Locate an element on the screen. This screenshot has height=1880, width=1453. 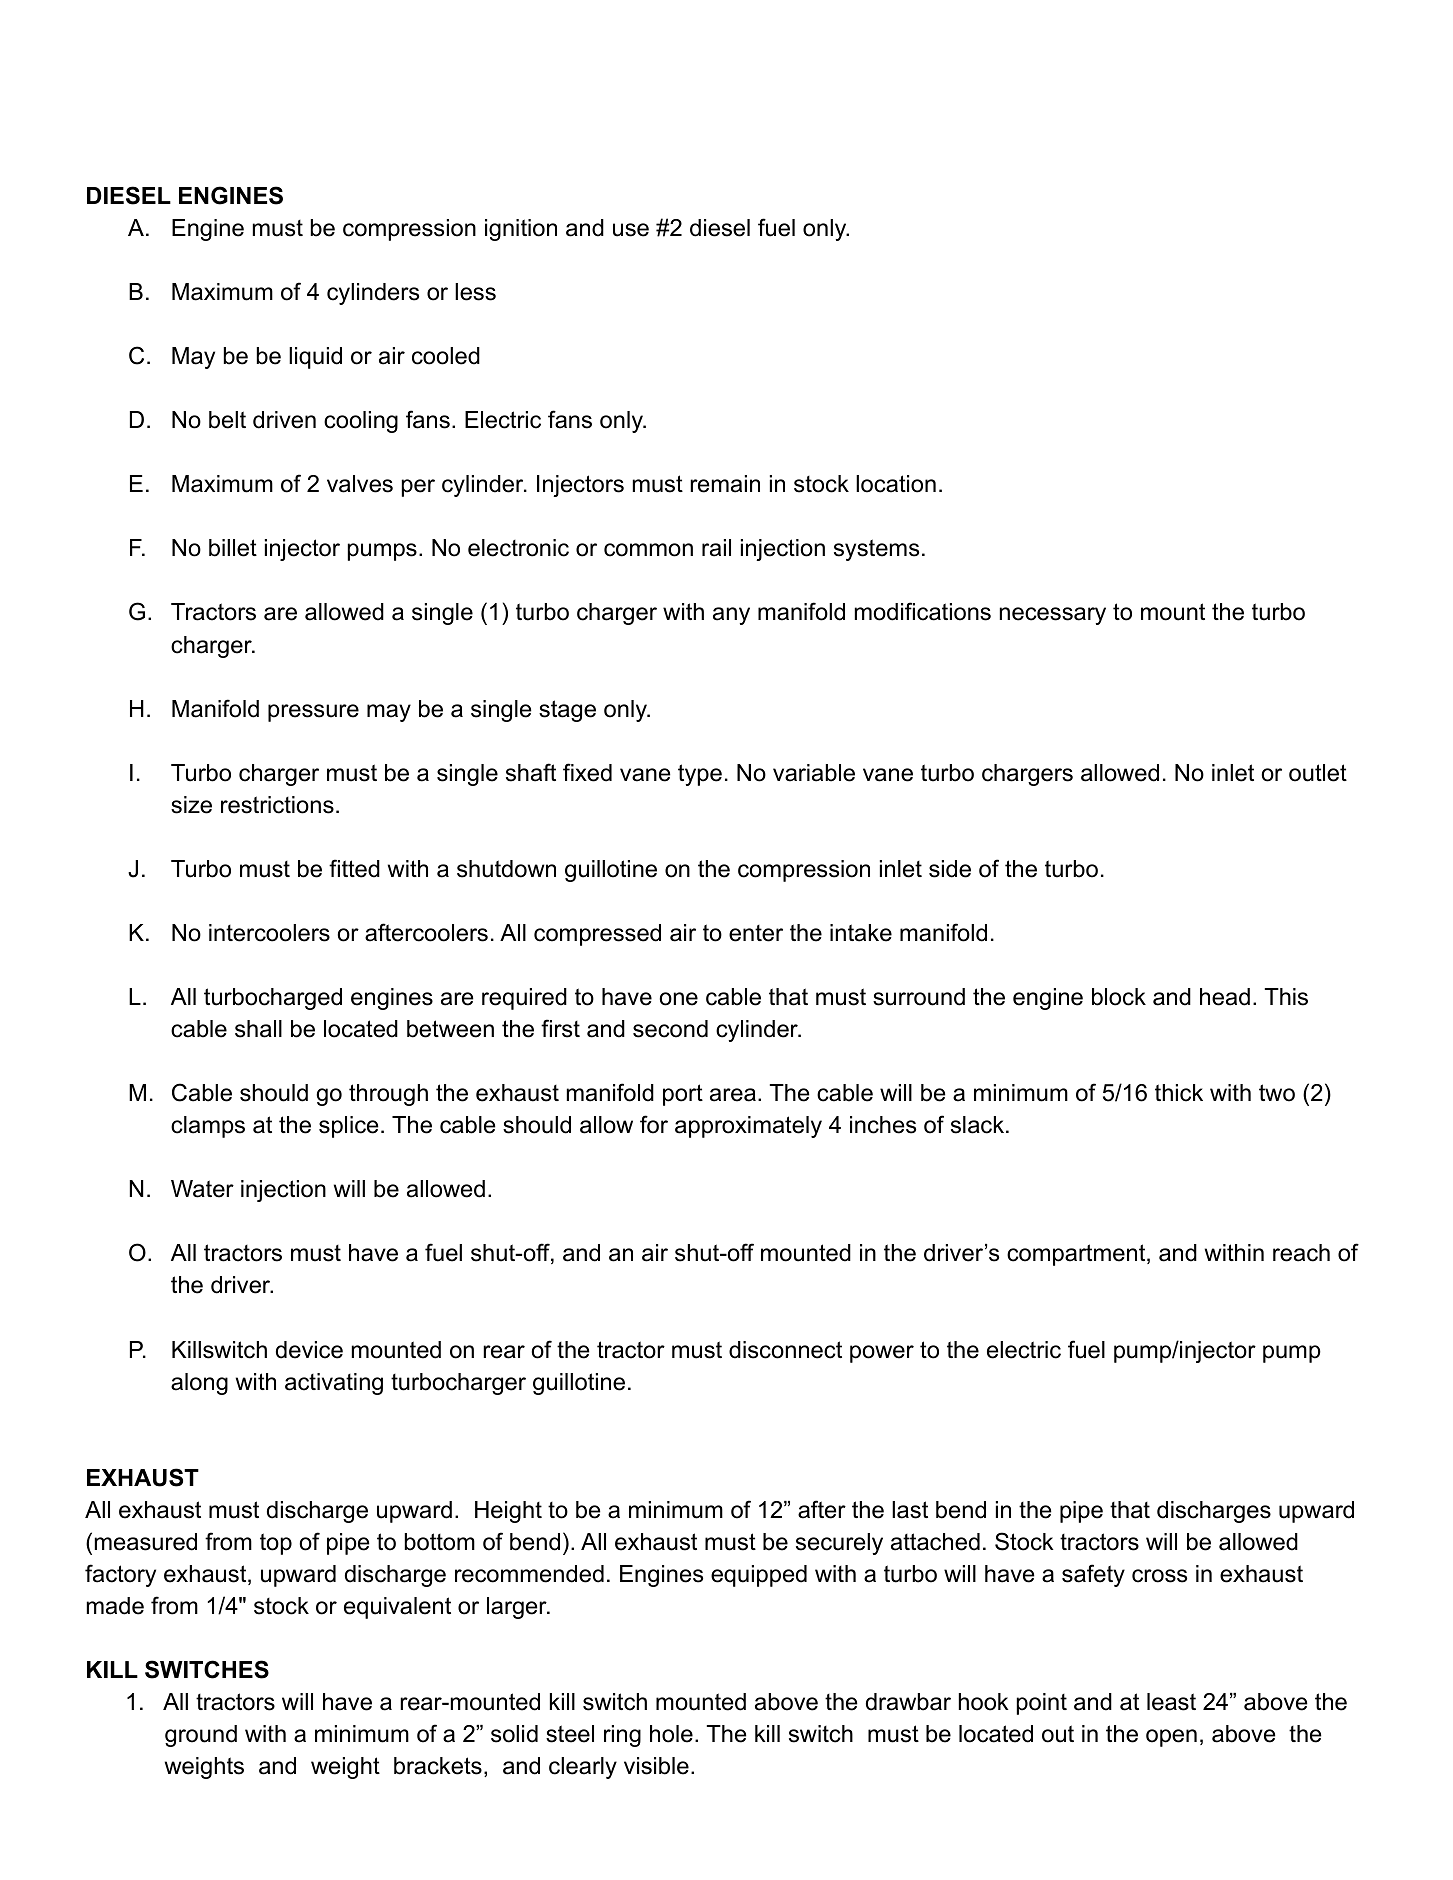
ground is located at coordinates (201, 1736).
